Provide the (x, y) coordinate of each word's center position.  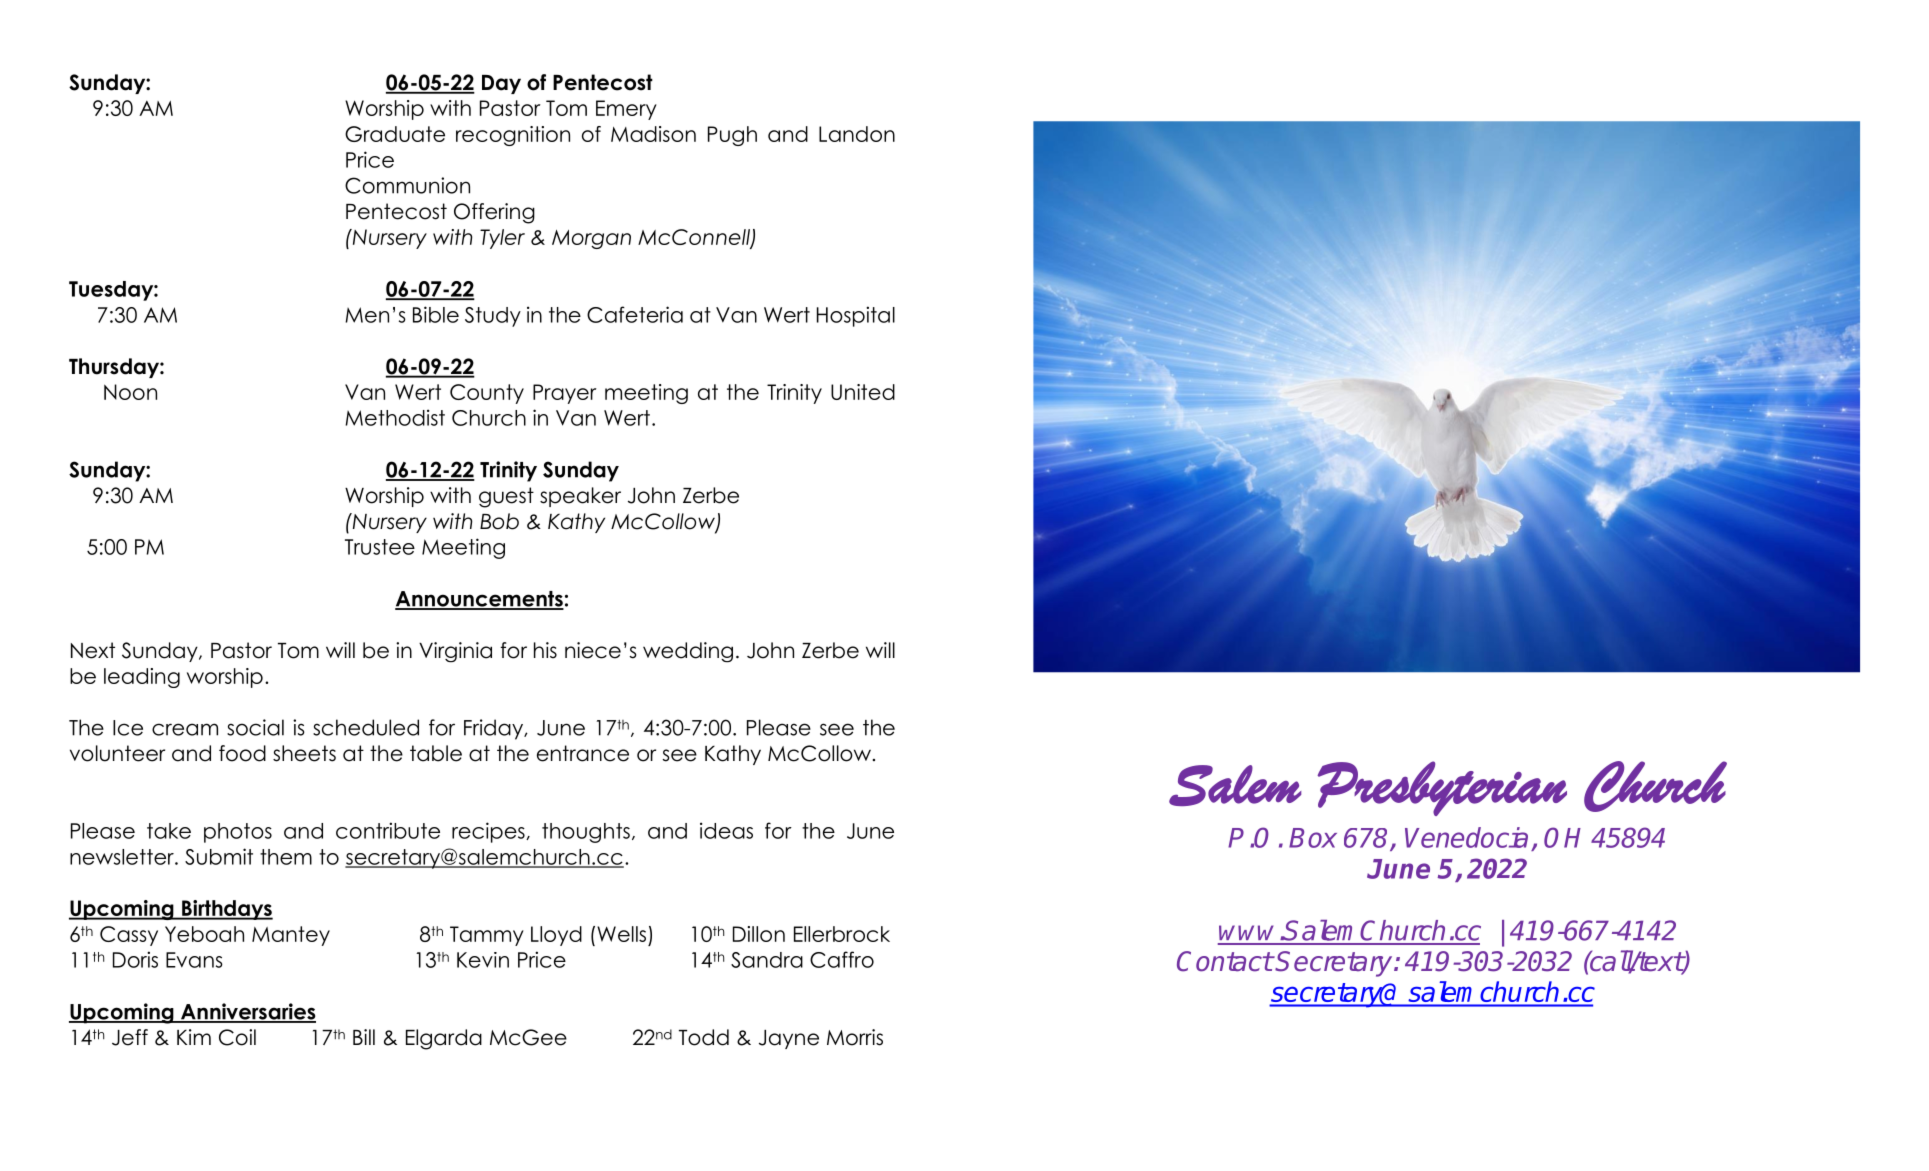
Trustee (380, 547)
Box (1313, 838)
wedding (688, 652)
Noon (130, 392)
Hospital (856, 316)
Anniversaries (247, 1012)
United (863, 392)
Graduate (395, 134)
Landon (857, 134)
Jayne (789, 1039)
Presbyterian (1442, 788)
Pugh (732, 136)
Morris (855, 1037)
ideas (726, 830)
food (242, 753)
